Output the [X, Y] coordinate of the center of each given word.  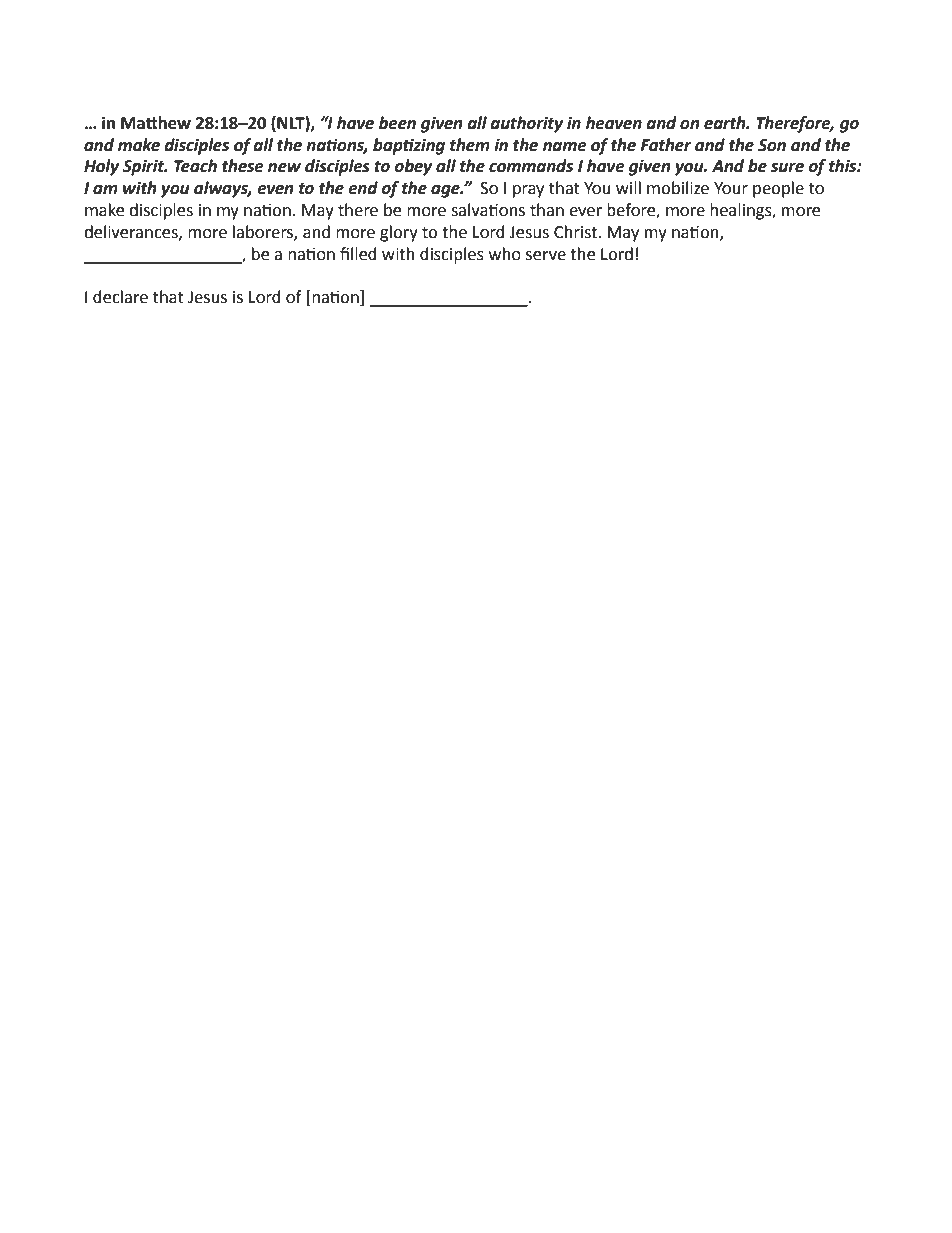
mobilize [678, 188]
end [363, 188]
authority [526, 124]
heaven [614, 123]
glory [399, 233]
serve [546, 256]
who [505, 254]
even [275, 190]
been [397, 123]
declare [120, 297]
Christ [577, 232]
